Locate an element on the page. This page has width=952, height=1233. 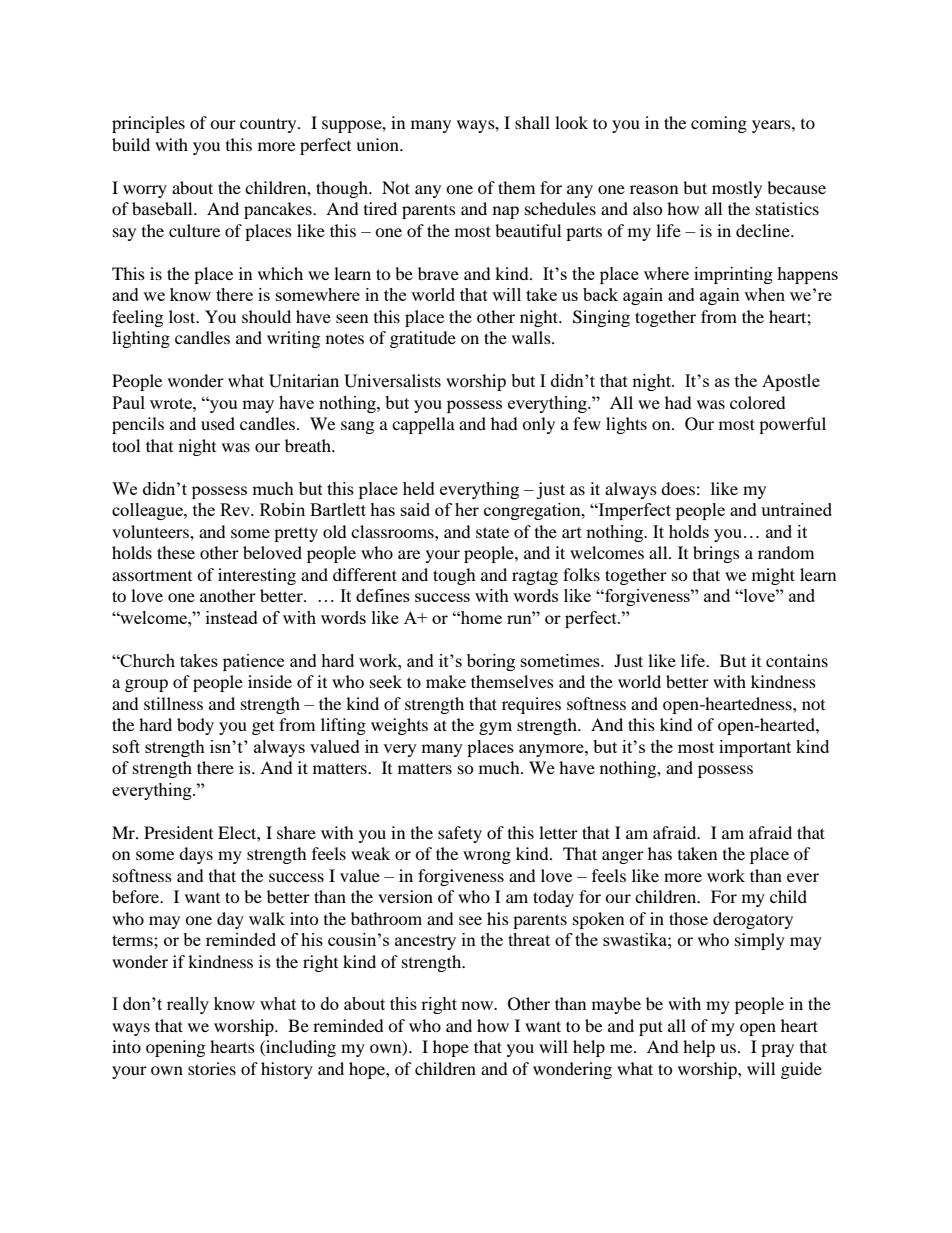
coming is located at coordinates (719, 124).
